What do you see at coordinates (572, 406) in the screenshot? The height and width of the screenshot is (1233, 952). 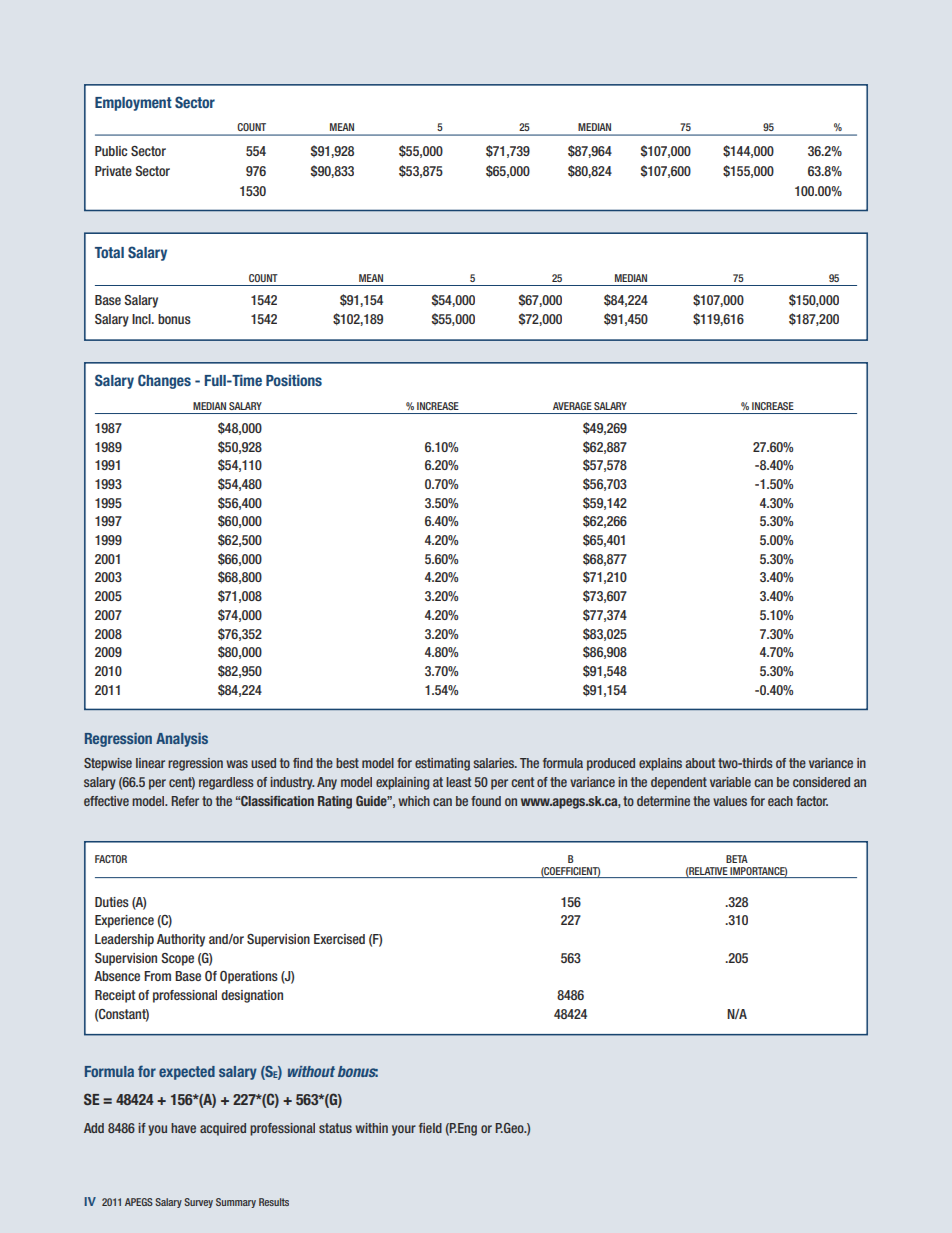 I see `AVERAGE` at bounding box center [572, 406].
